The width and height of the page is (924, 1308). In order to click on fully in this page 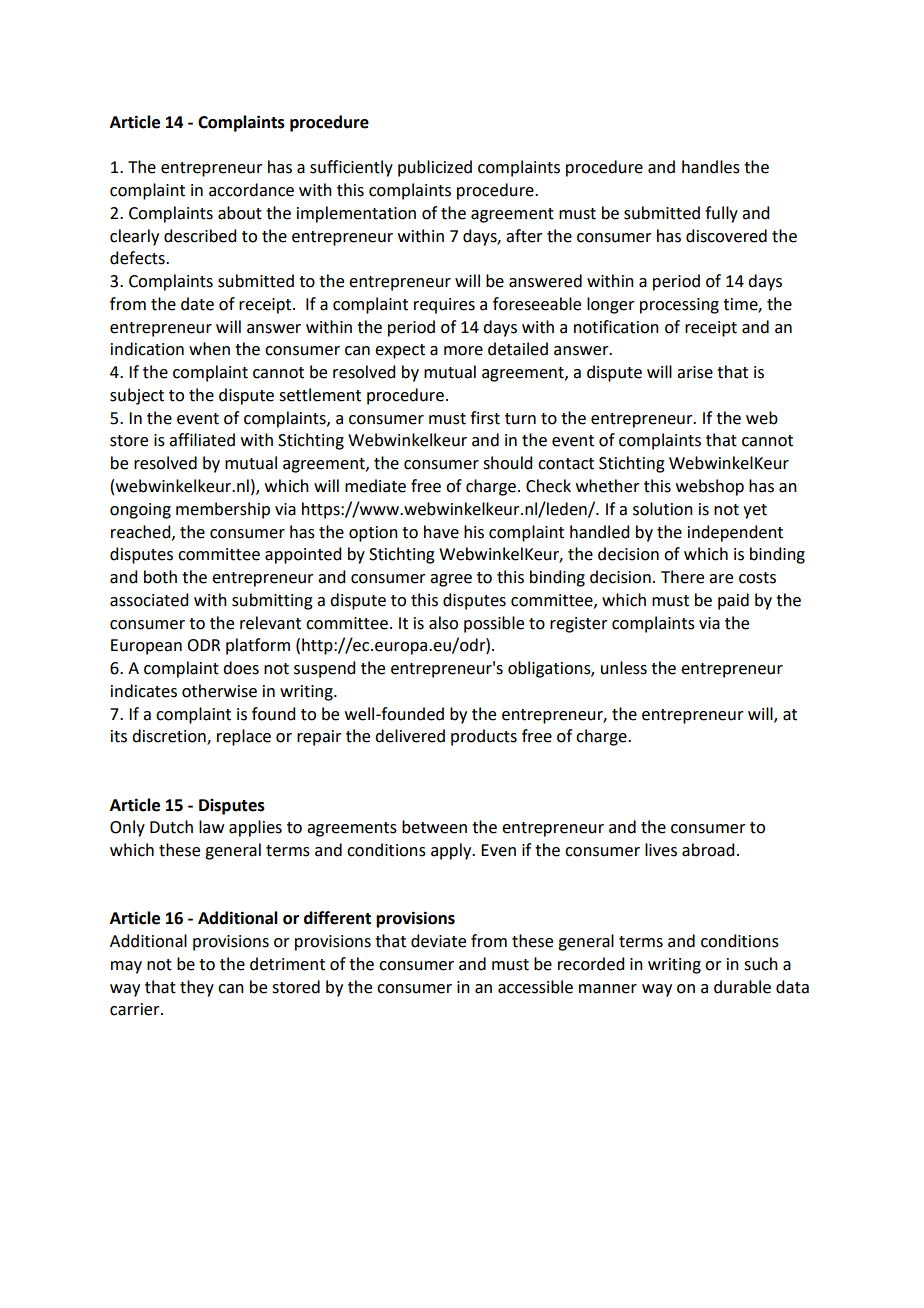, I will do `click(721, 214)`.
